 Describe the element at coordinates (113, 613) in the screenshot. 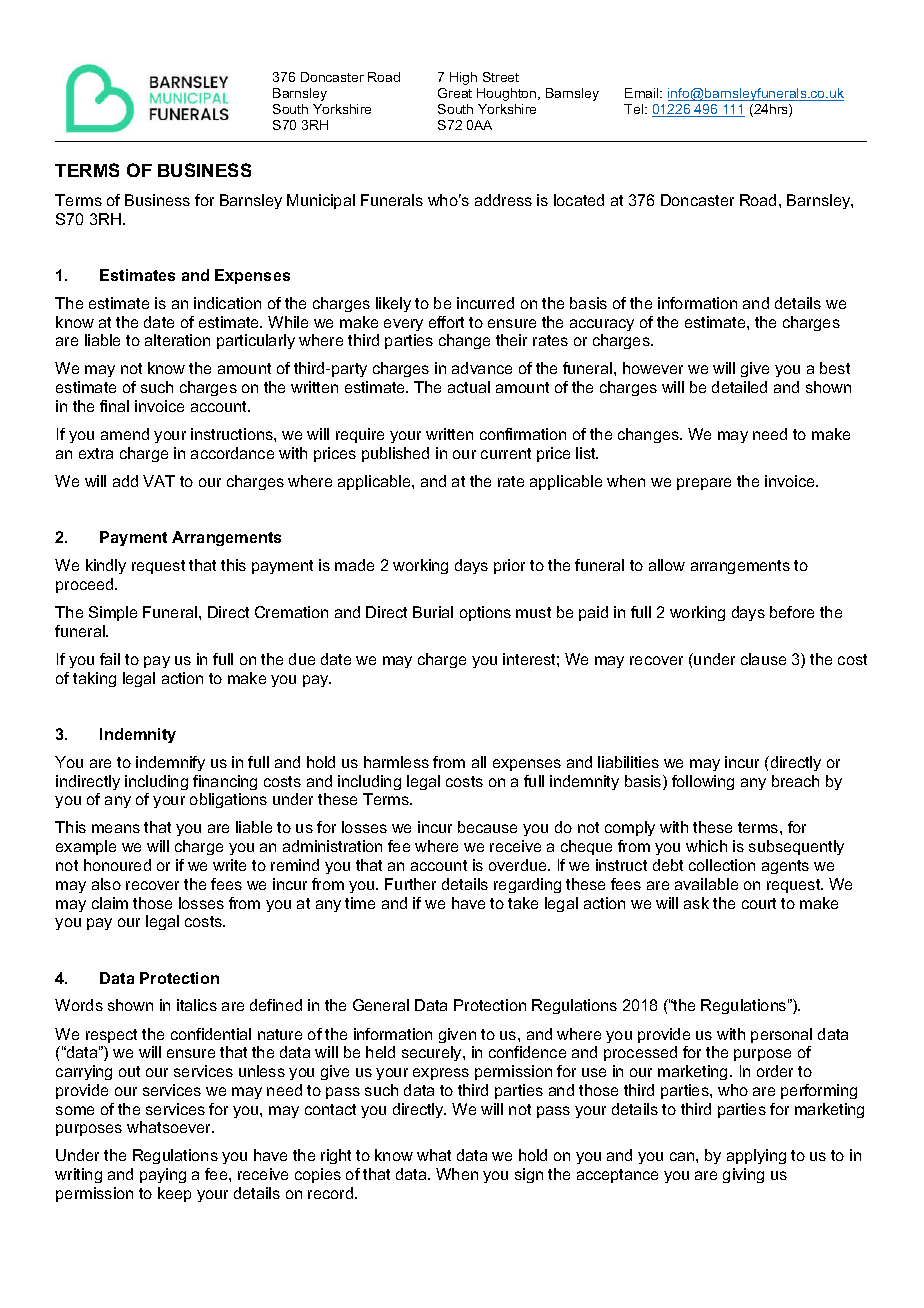

I see `Simple` at that location.
